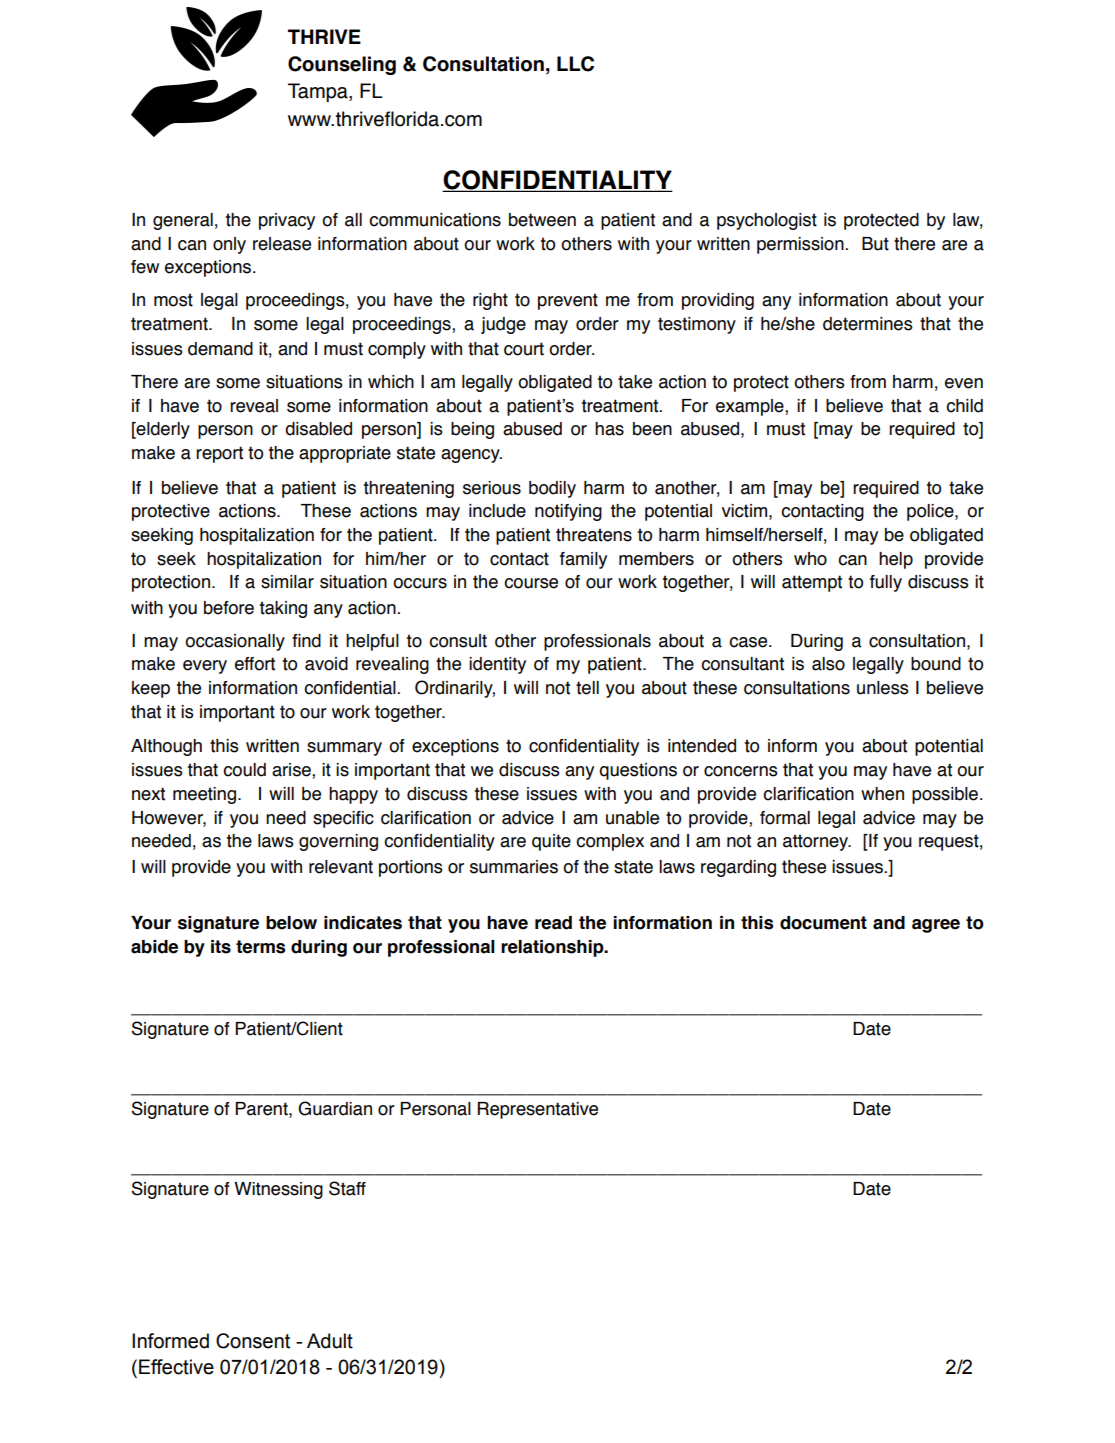 The width and height of the document is (1115, 1443). What do you see at coordinates (823, 923) in the document?
I see `document` at bounding box center [823, 923].
